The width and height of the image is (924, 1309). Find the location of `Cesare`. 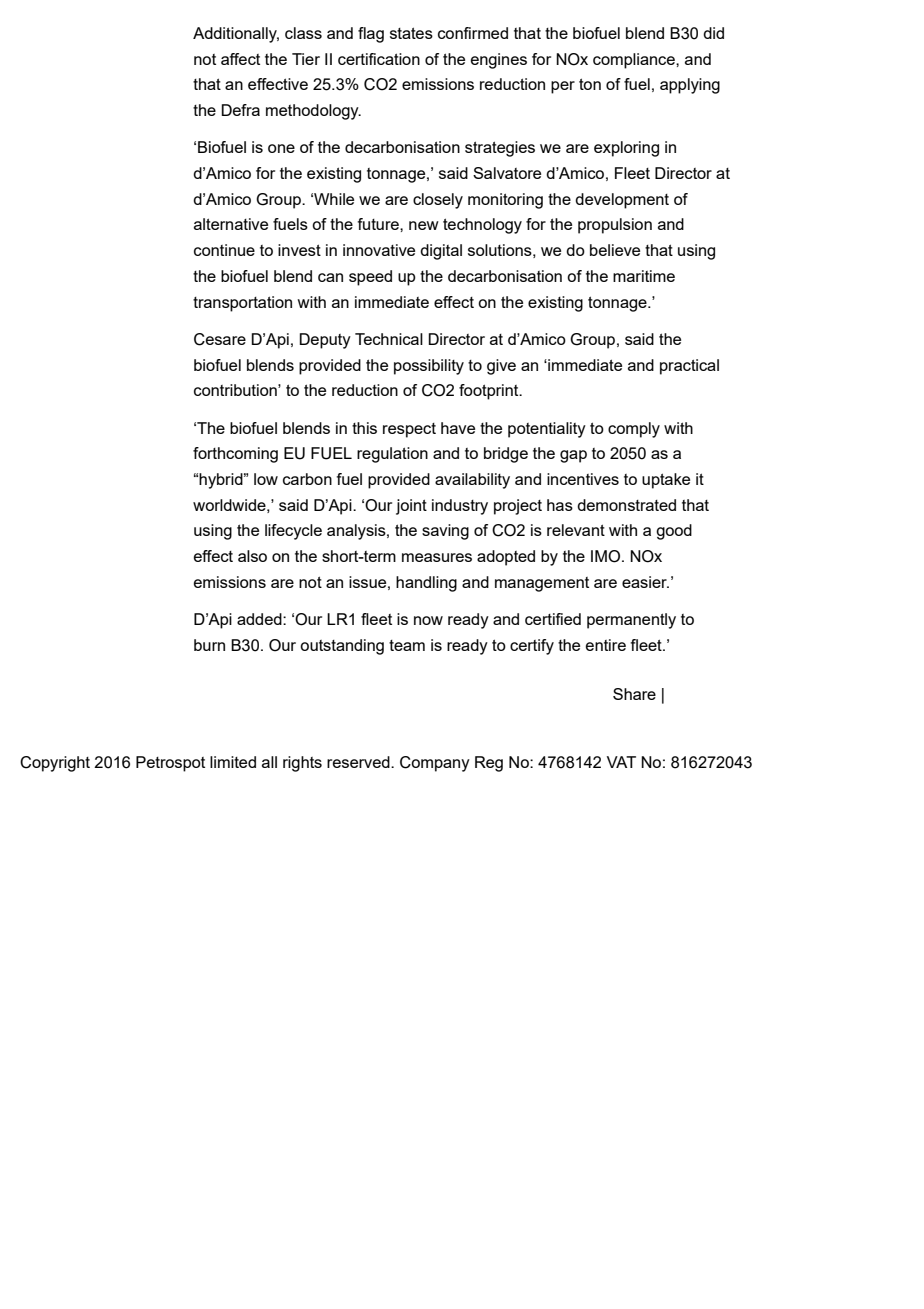

Cesare is located at coordinates (220, 339).
